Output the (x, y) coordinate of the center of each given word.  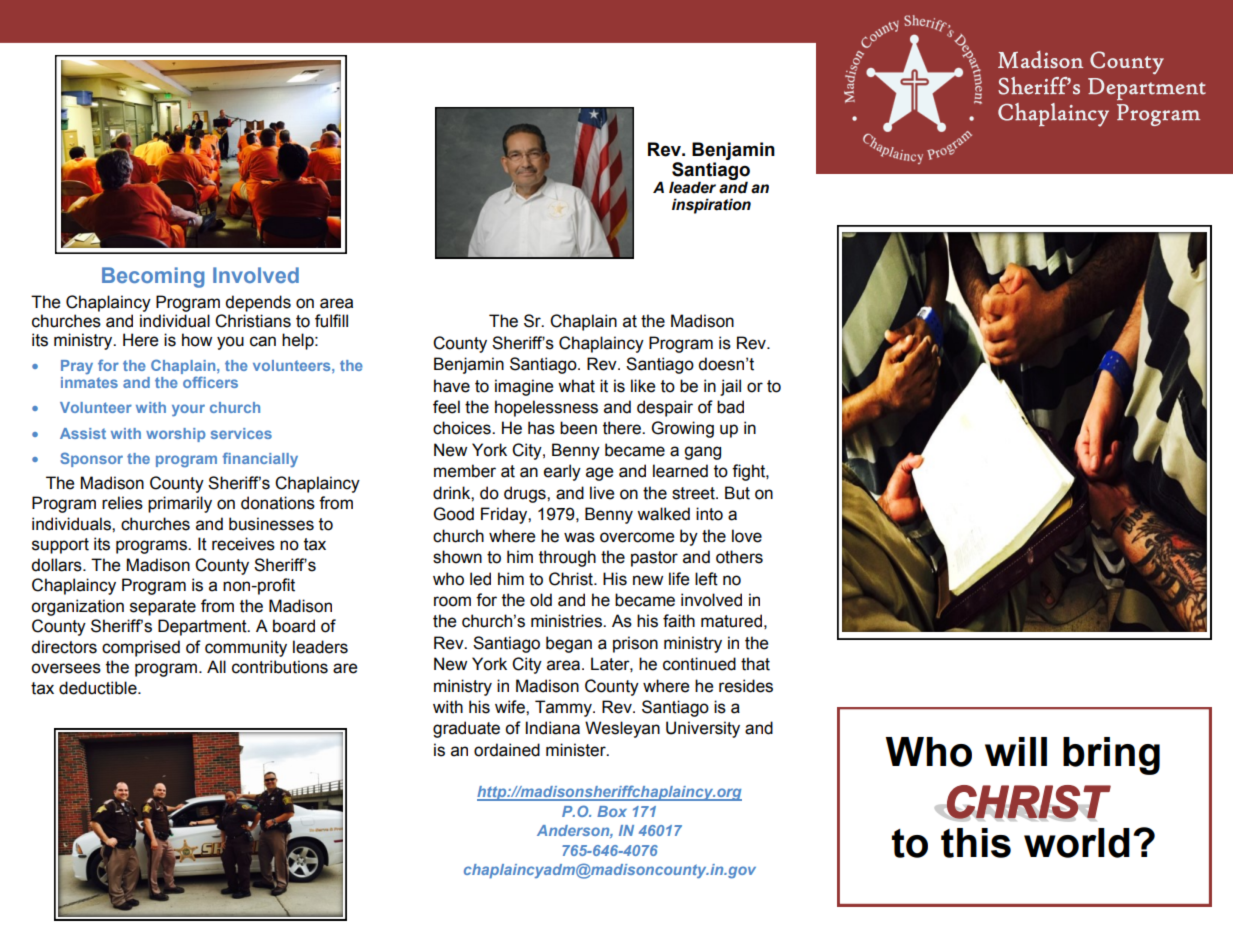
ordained (507, 750)
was (579, 537)
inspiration (711, 206)
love (747, 536)
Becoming (153, 277)
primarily (180, 504)
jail (730, 387)
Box (612, 811)
